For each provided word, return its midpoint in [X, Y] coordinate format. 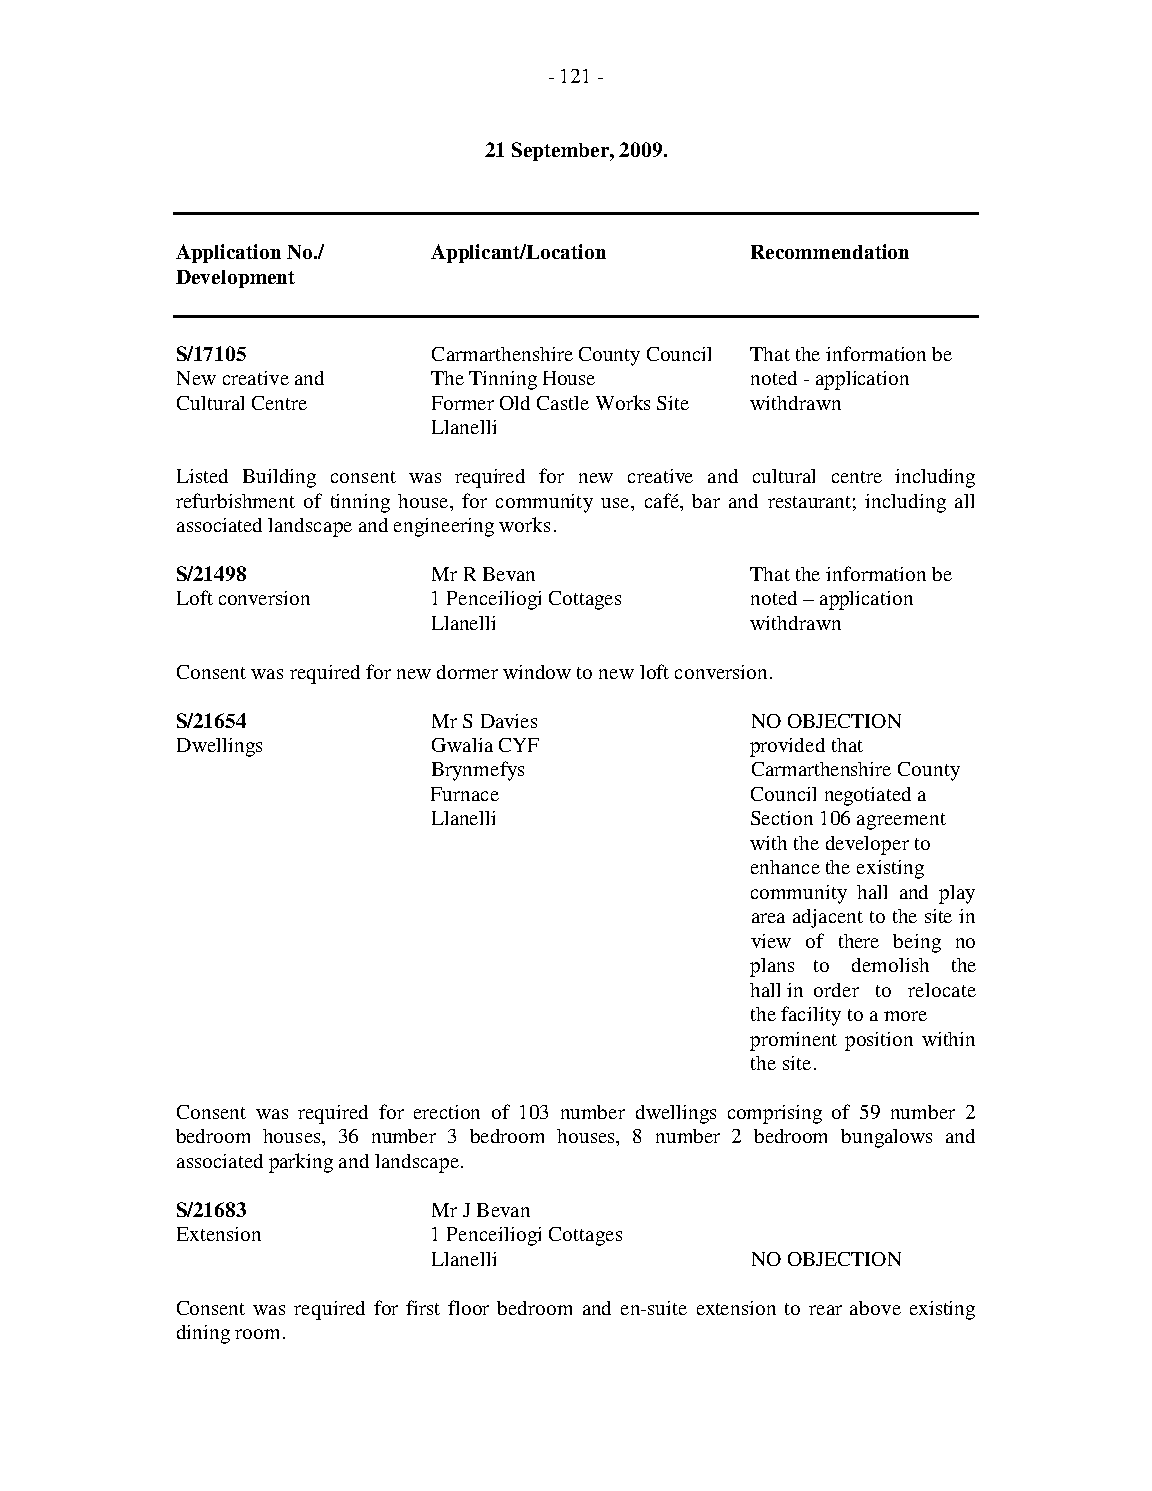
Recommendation [830, 251]
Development [235, 279]
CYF [519, 745]
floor [468, 1307]
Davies [509, 721]
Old [515, 403]
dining [203, 1334]
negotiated [868, 796]
